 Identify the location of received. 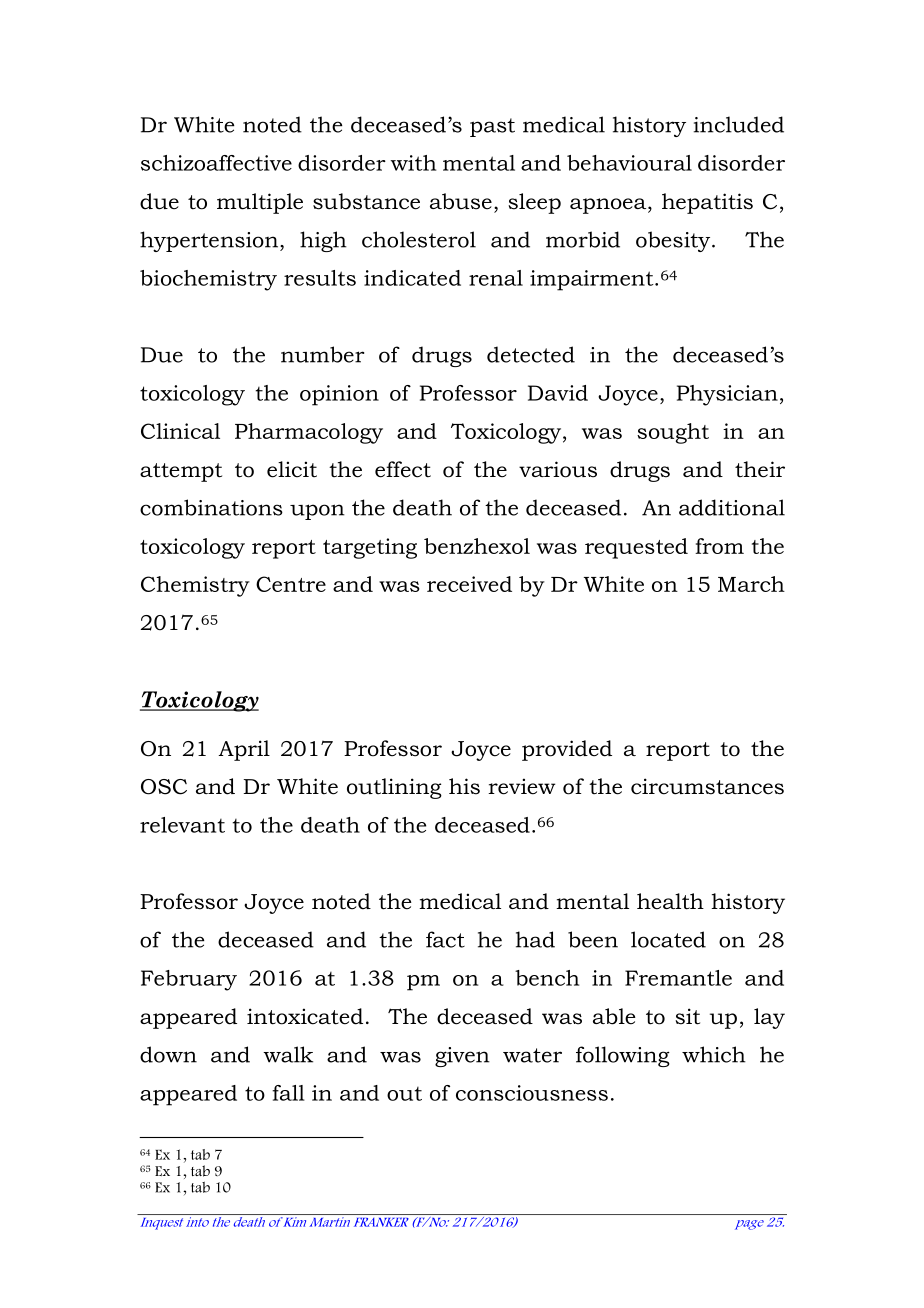
(469, 584).
